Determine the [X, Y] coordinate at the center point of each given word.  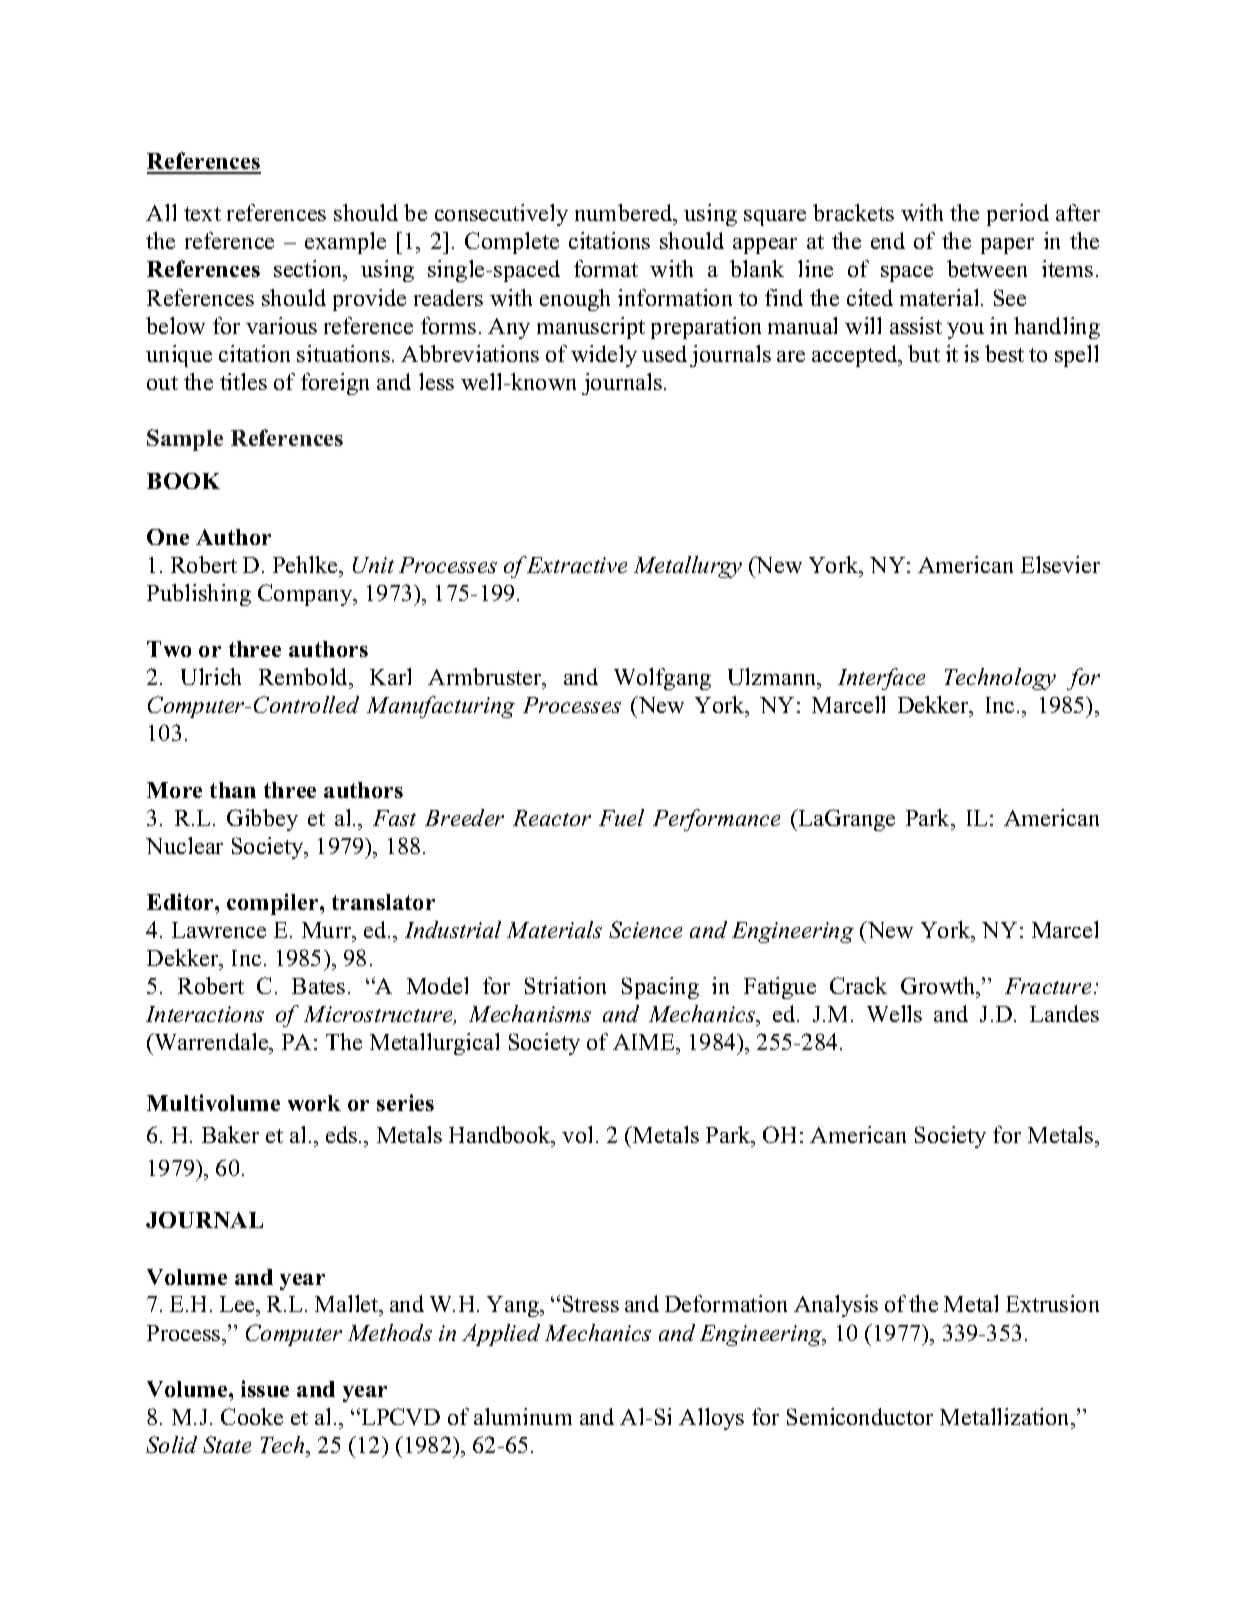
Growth [939, 987]
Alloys [711, 1419]
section [309, 270]
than [233, 790]
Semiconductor [860, 1416]
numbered [625, 214]
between [987, 268]
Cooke [252, 1416]
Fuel [621, 817]
